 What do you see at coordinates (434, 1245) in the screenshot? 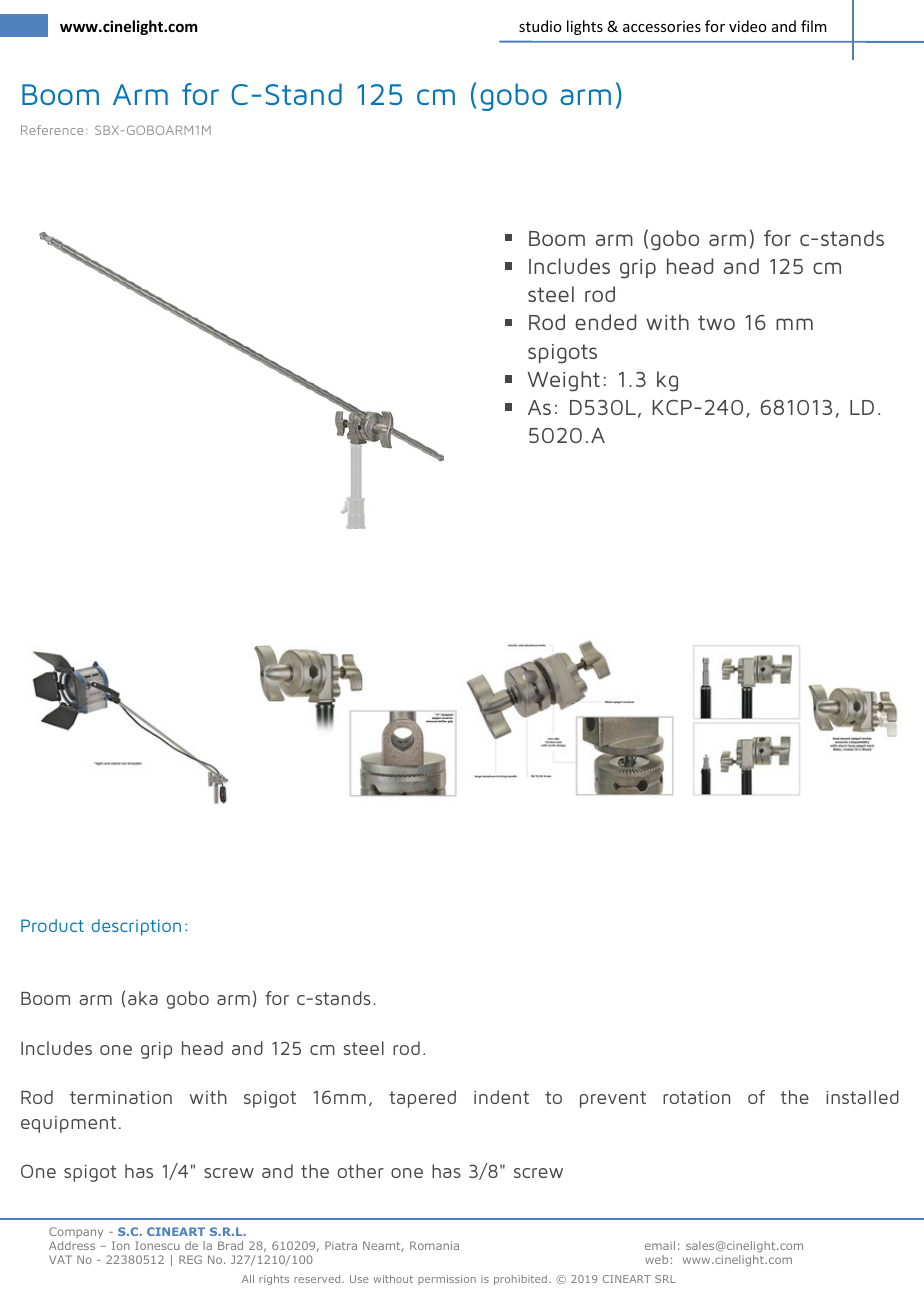
I see `Romania` at bounding box center [434, 1245].
